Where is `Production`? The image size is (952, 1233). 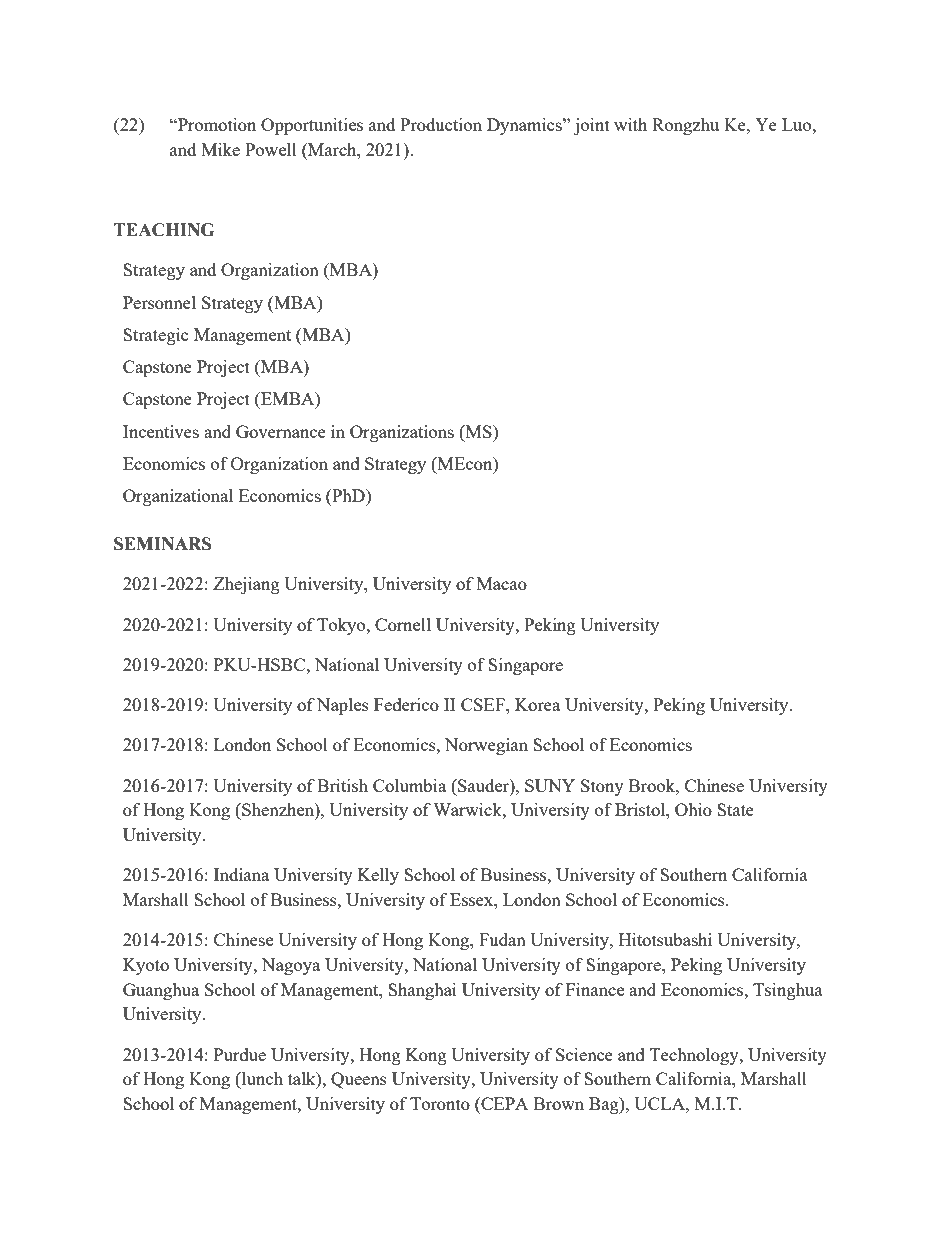 Production is located at coordinates (441, 124).
